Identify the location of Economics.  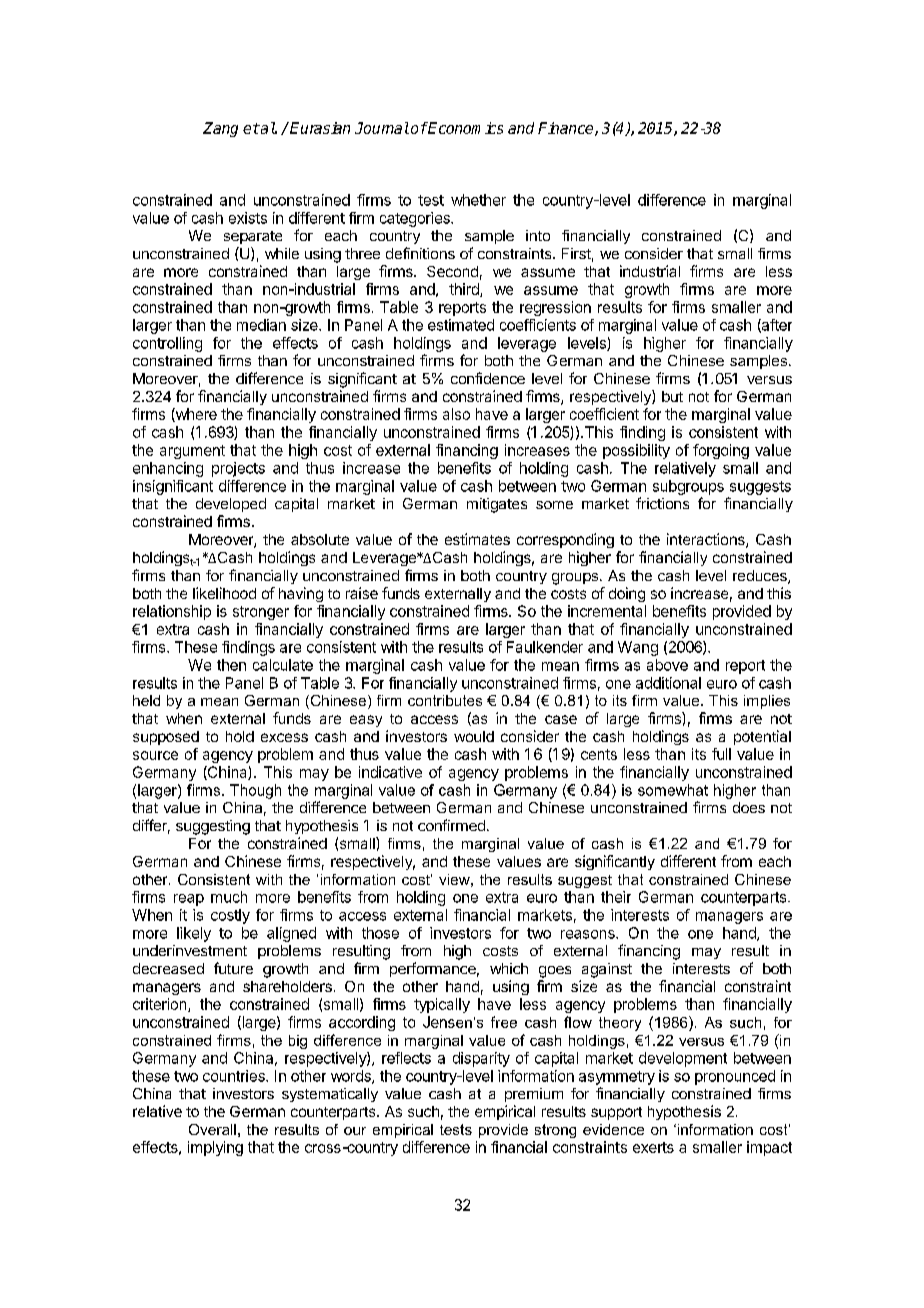
(464, 128).
